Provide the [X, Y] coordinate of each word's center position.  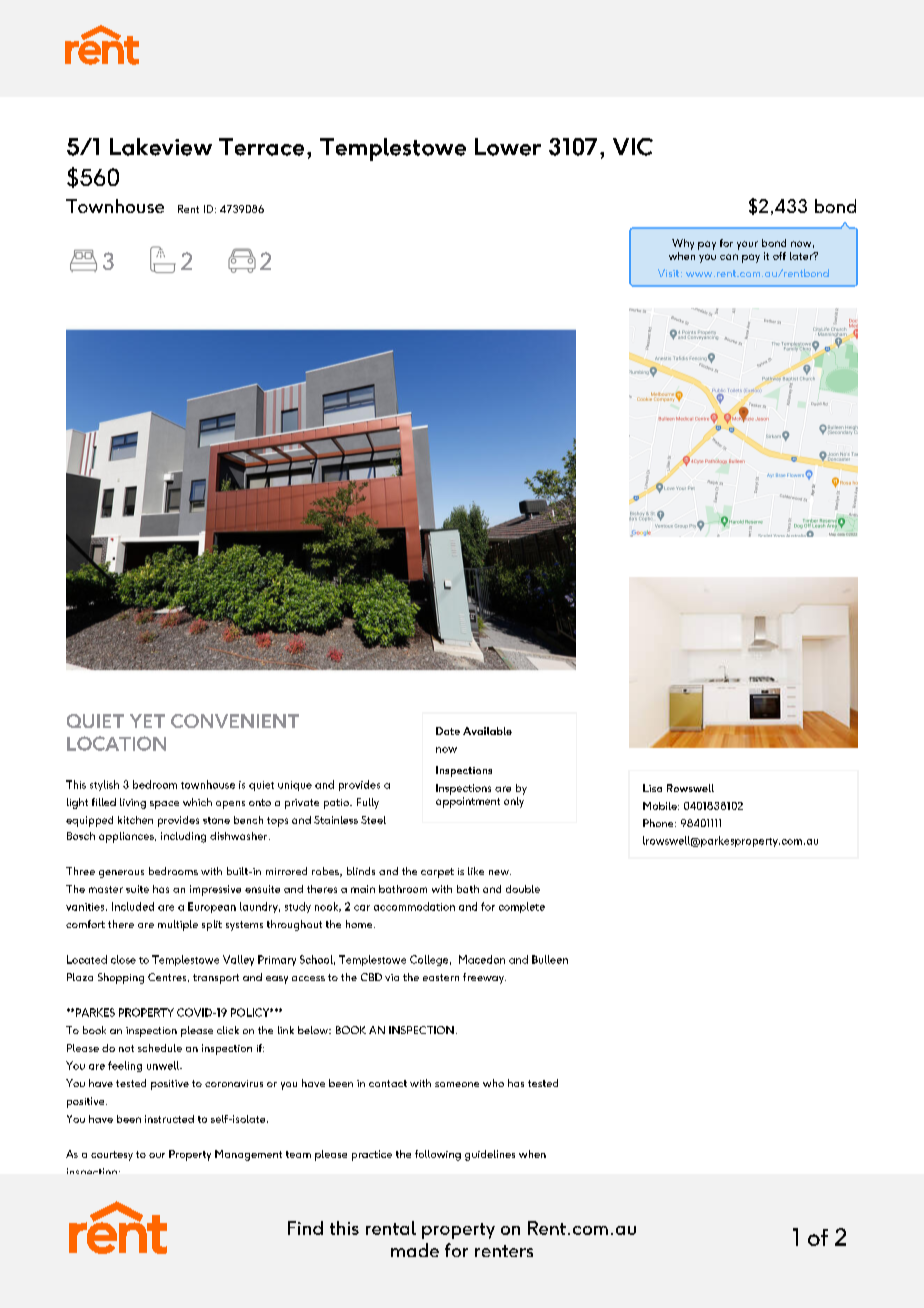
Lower [508, 147]
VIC [633, 147]
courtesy [112, 1156]
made [415, 1250]
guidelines [490, 1155]
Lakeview [161, 147]
